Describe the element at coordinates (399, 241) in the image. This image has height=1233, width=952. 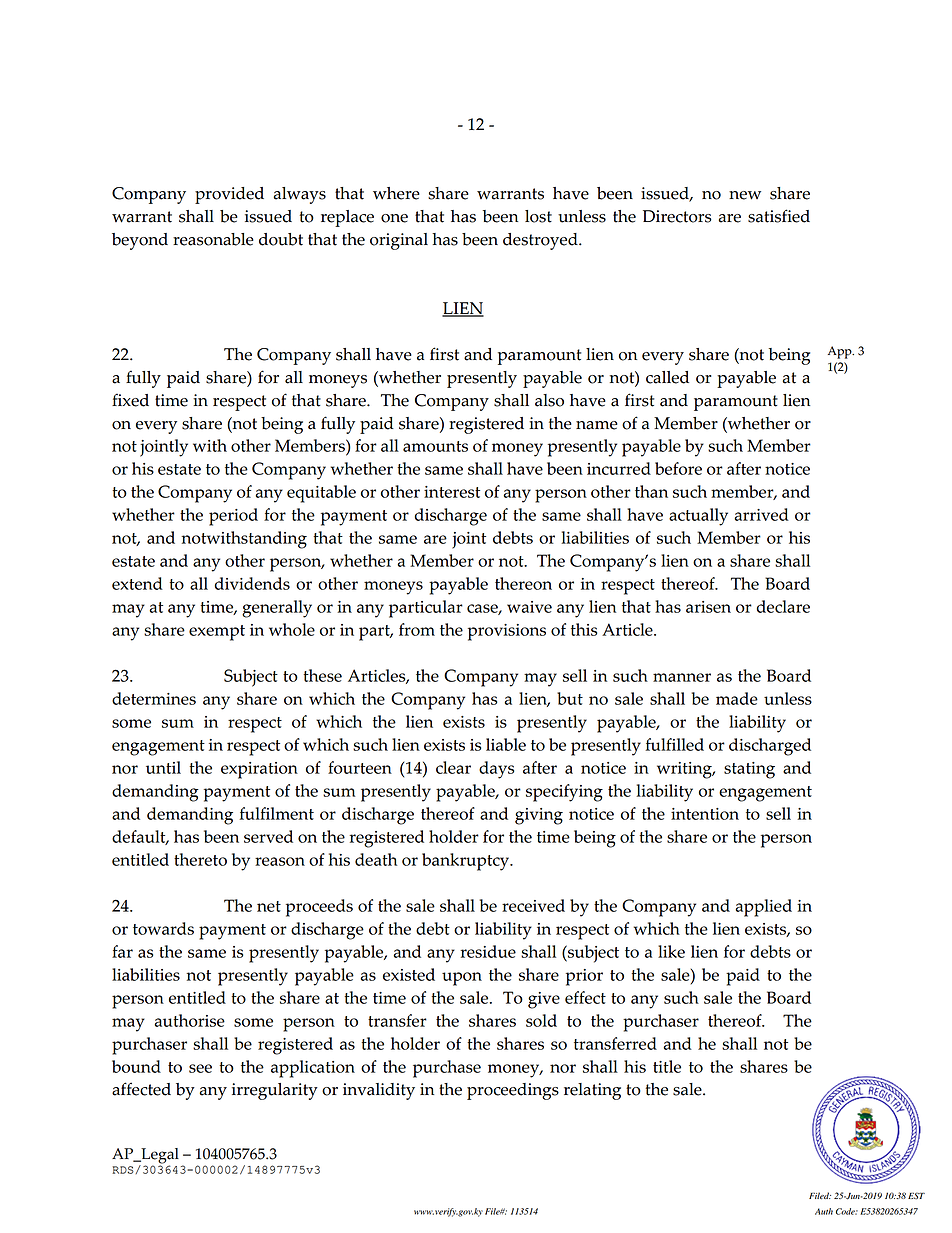
I see `original` at that location.
